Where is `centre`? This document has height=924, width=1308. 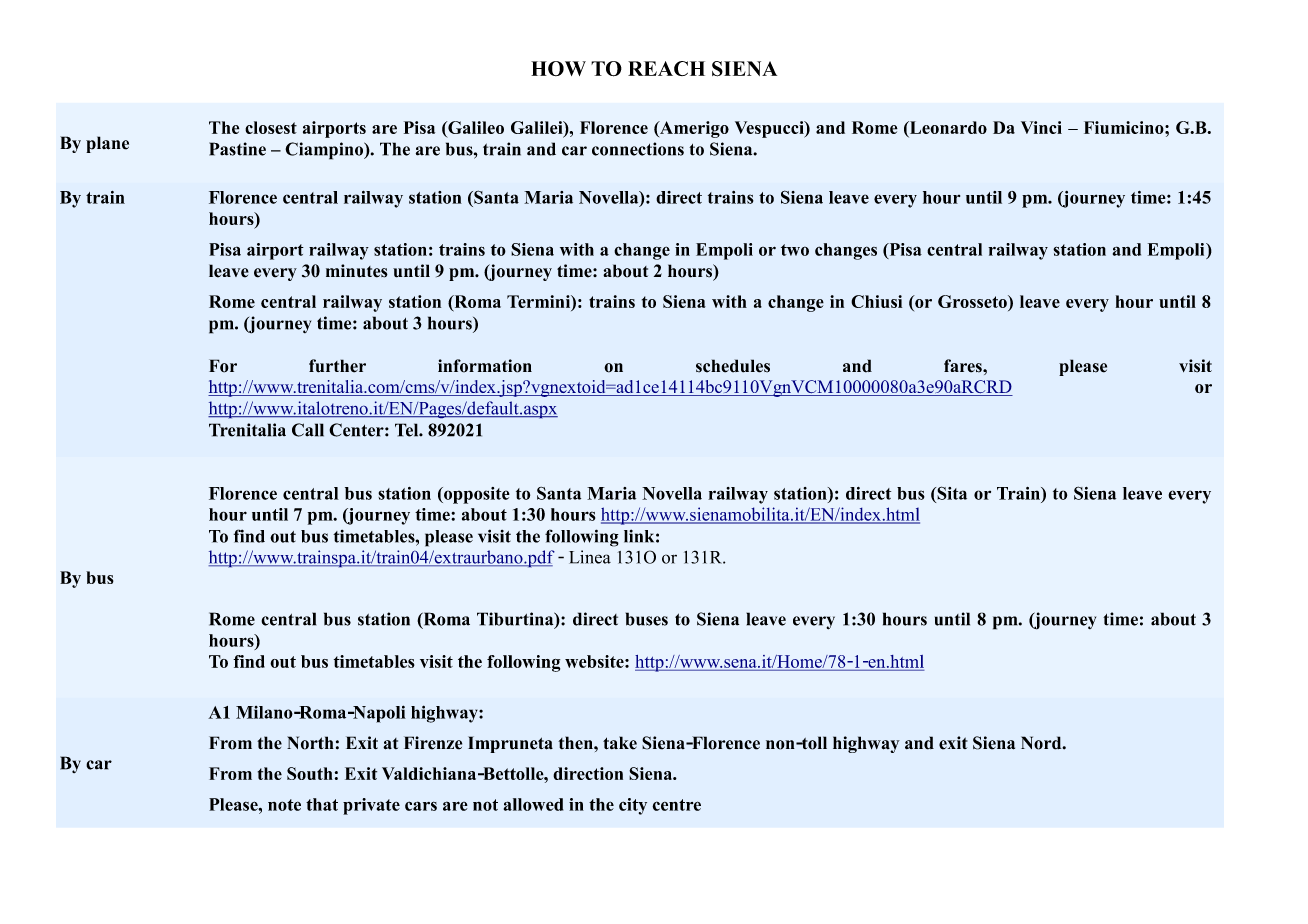
centre is located at coordinates (676, 805).
